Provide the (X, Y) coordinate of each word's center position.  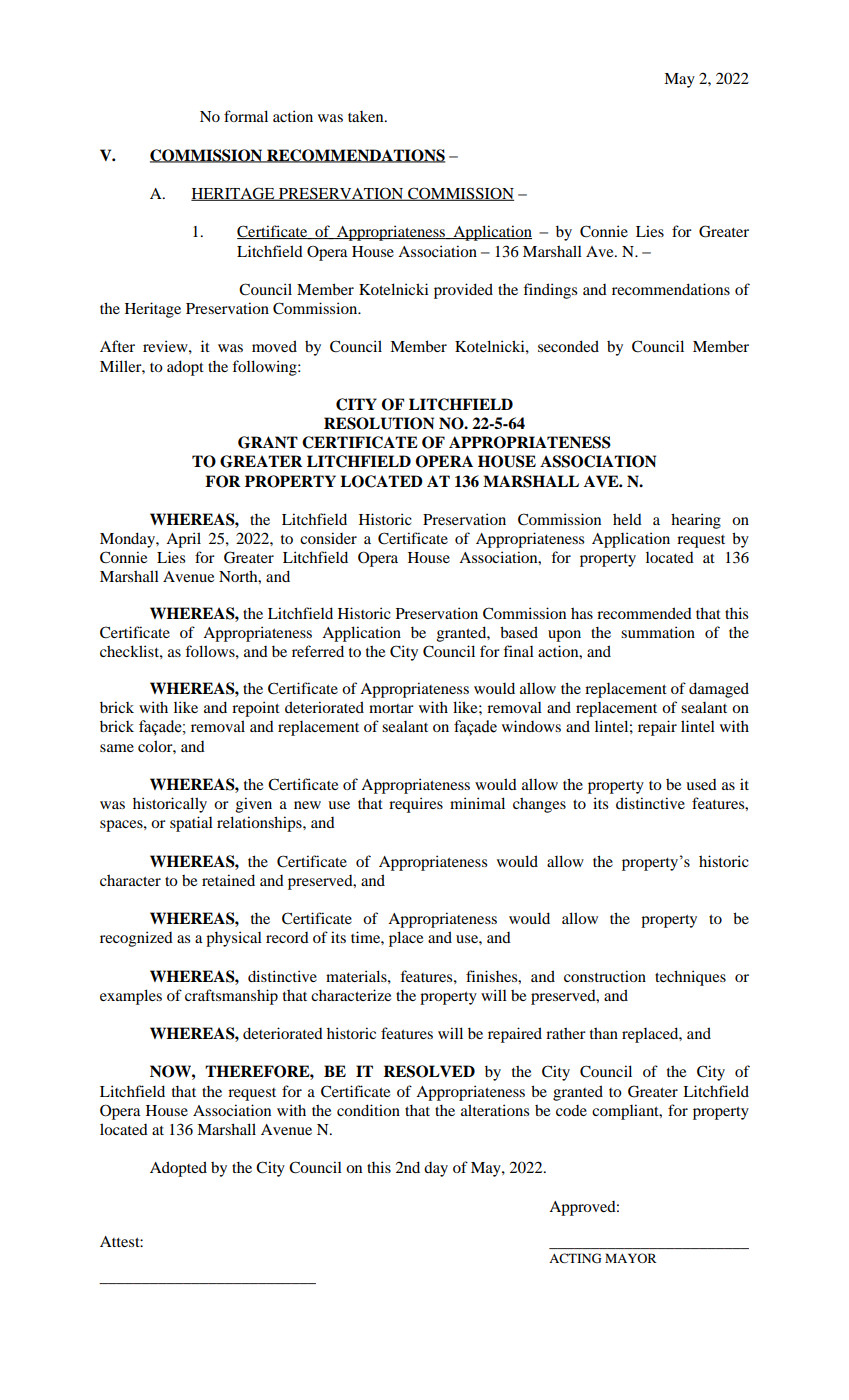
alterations (495, 1110)
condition (368, 1110)
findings (550, 291)
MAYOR (631, 1258)
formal (246, 116)
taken (367, 116)
